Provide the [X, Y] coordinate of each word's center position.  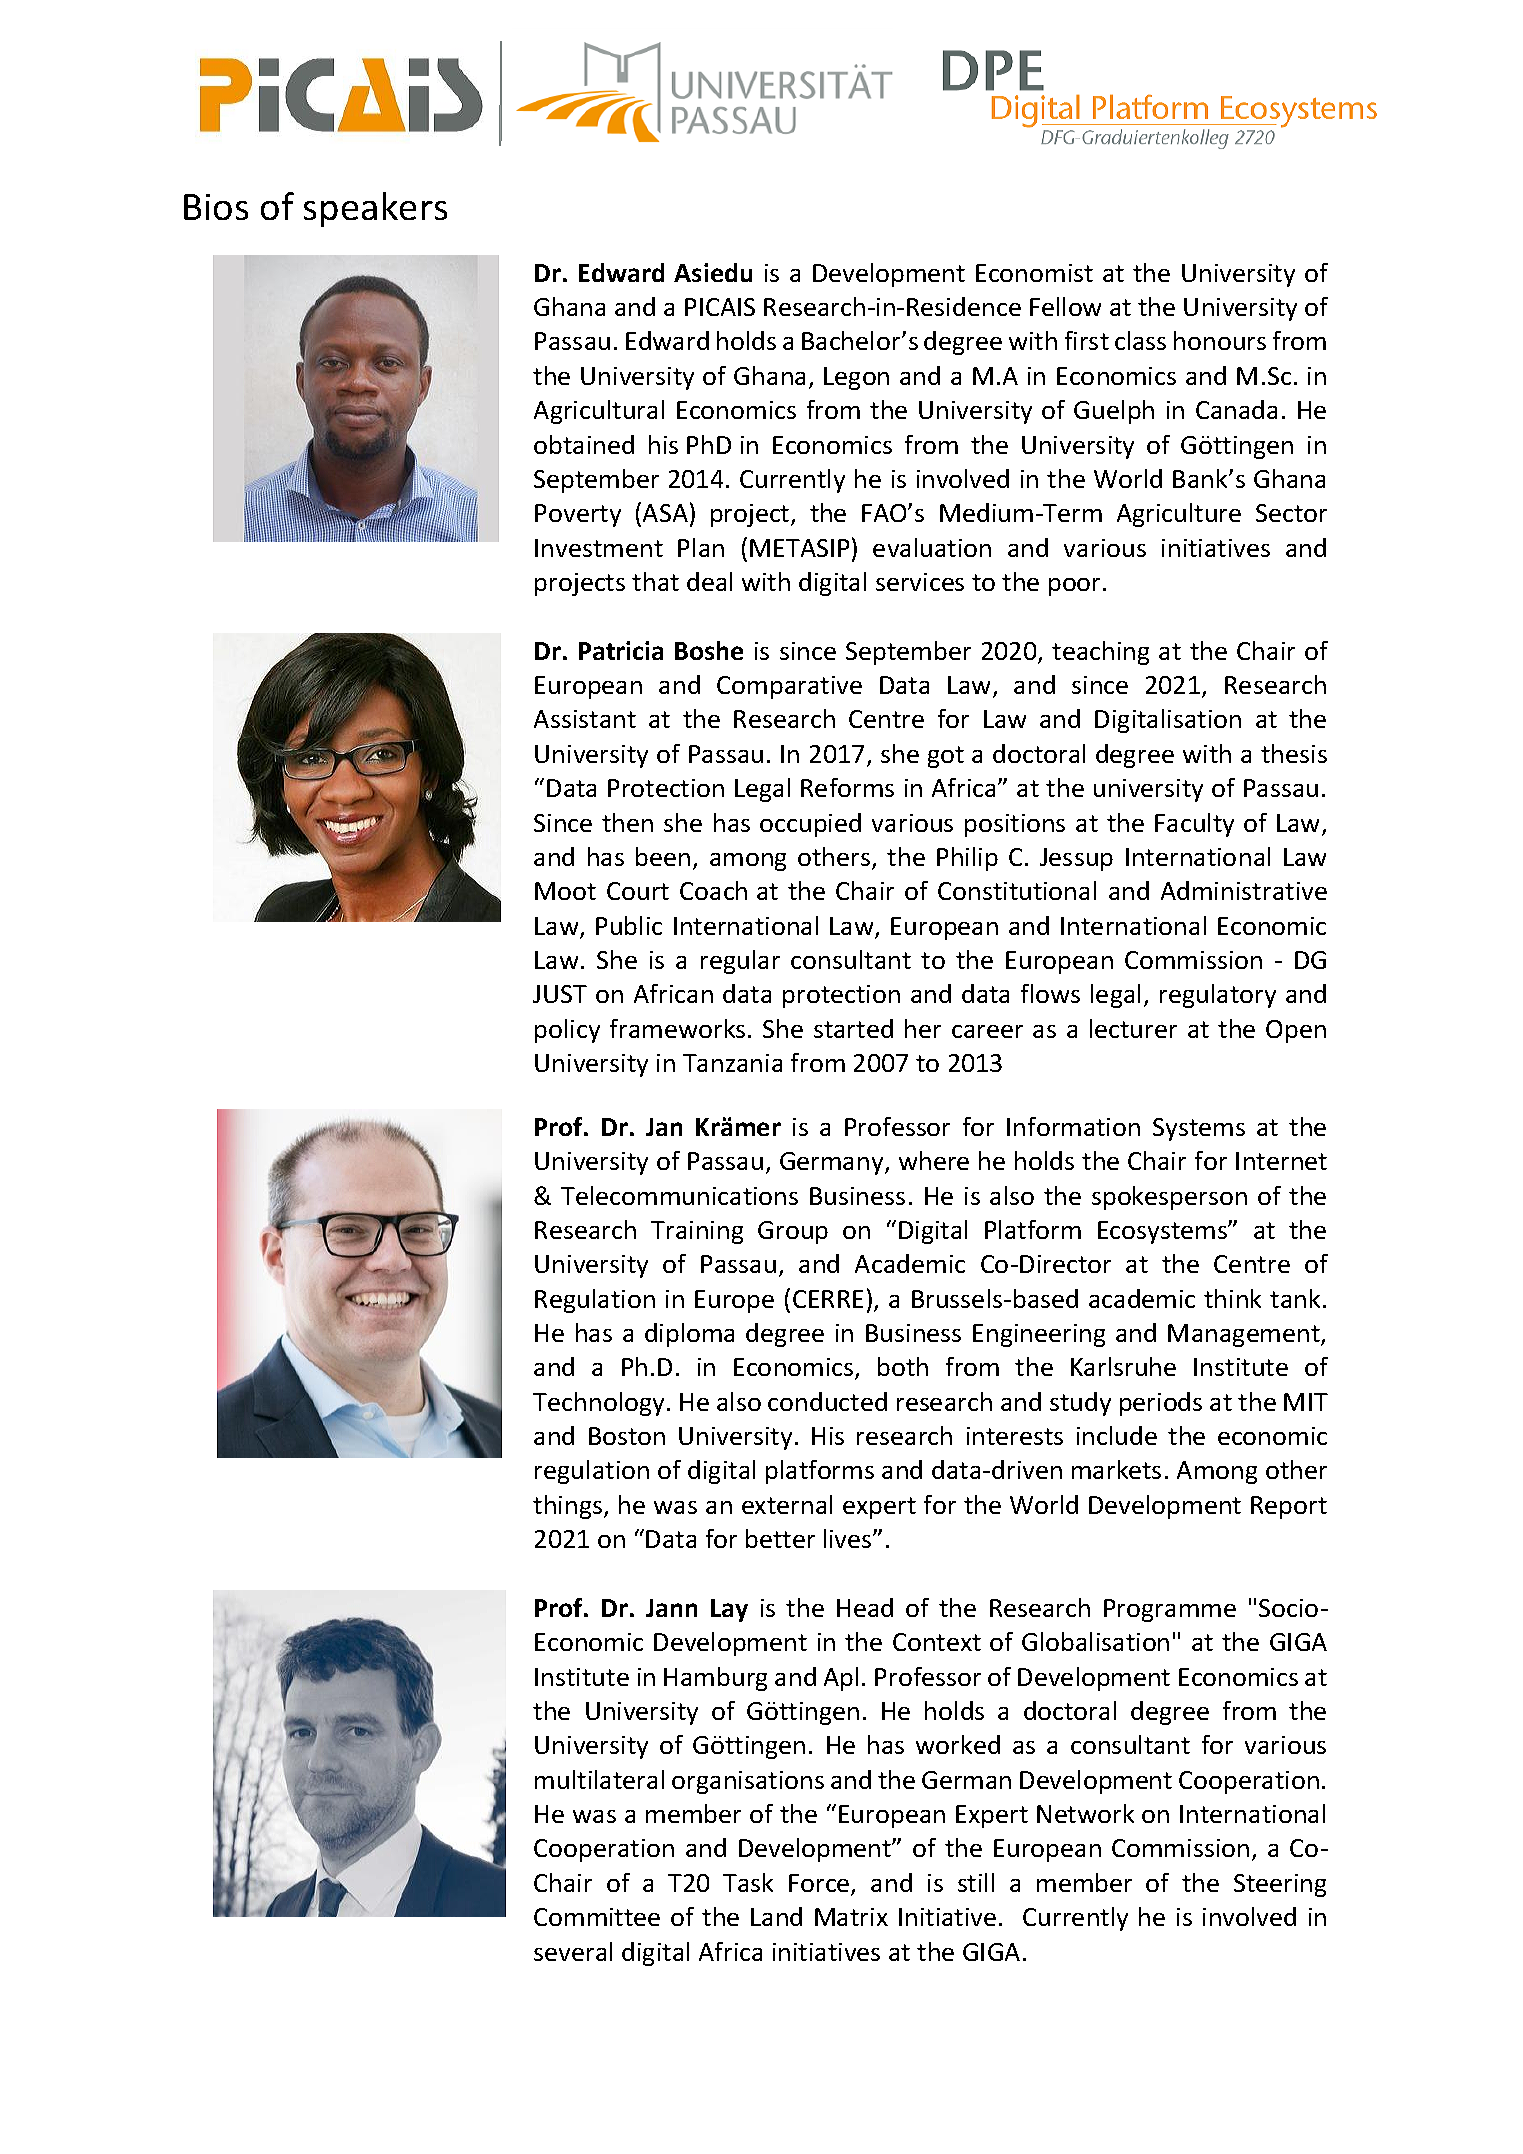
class [1140, 340]
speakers [375, 209]
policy [567, 1031]
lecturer [1133, 1028]
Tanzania [732, 1063]
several [573, 1951]
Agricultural [599, 412]
